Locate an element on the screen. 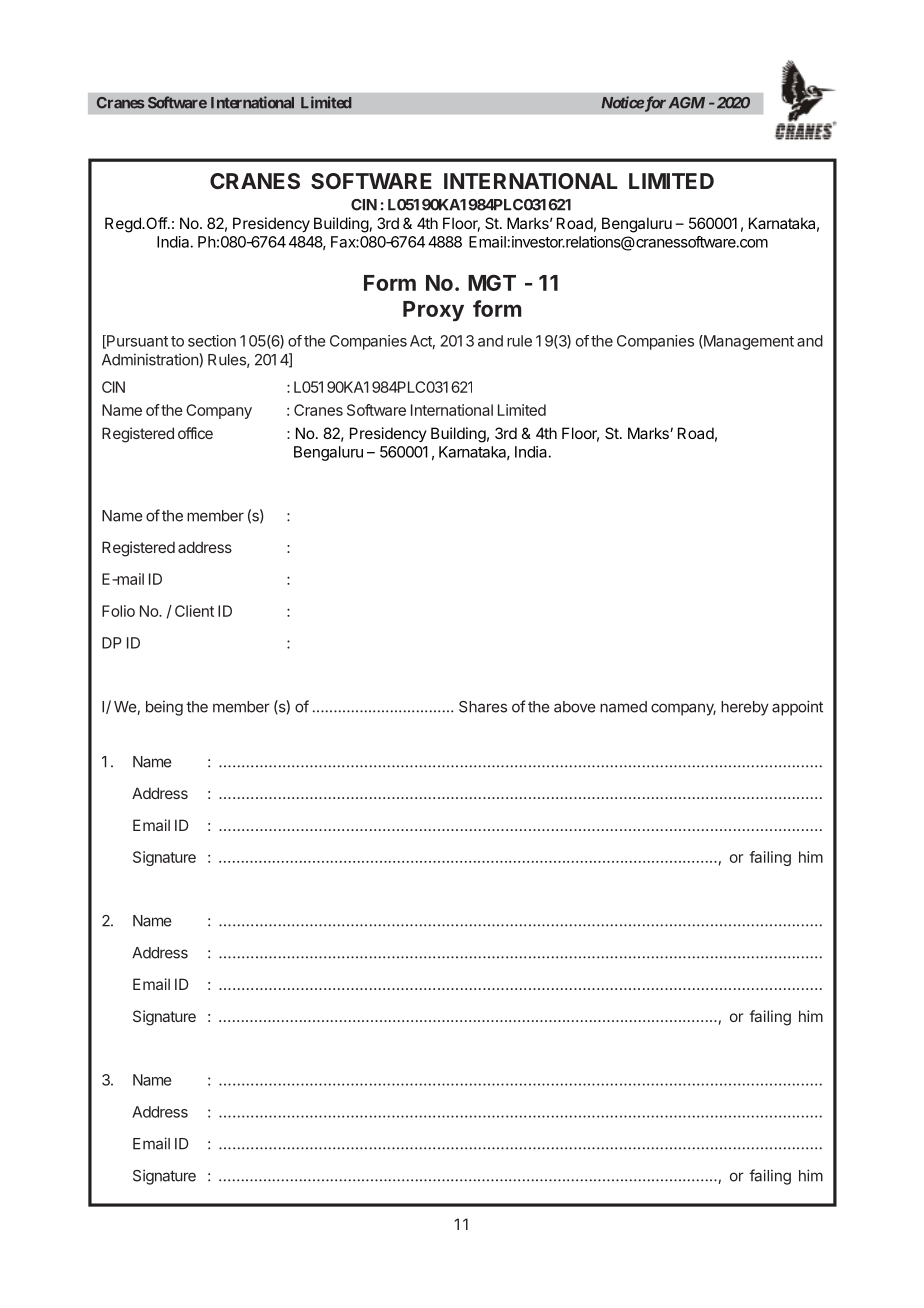 This screenshot has height=1308, width=924. AGM is located at coordinates (687, 103).
